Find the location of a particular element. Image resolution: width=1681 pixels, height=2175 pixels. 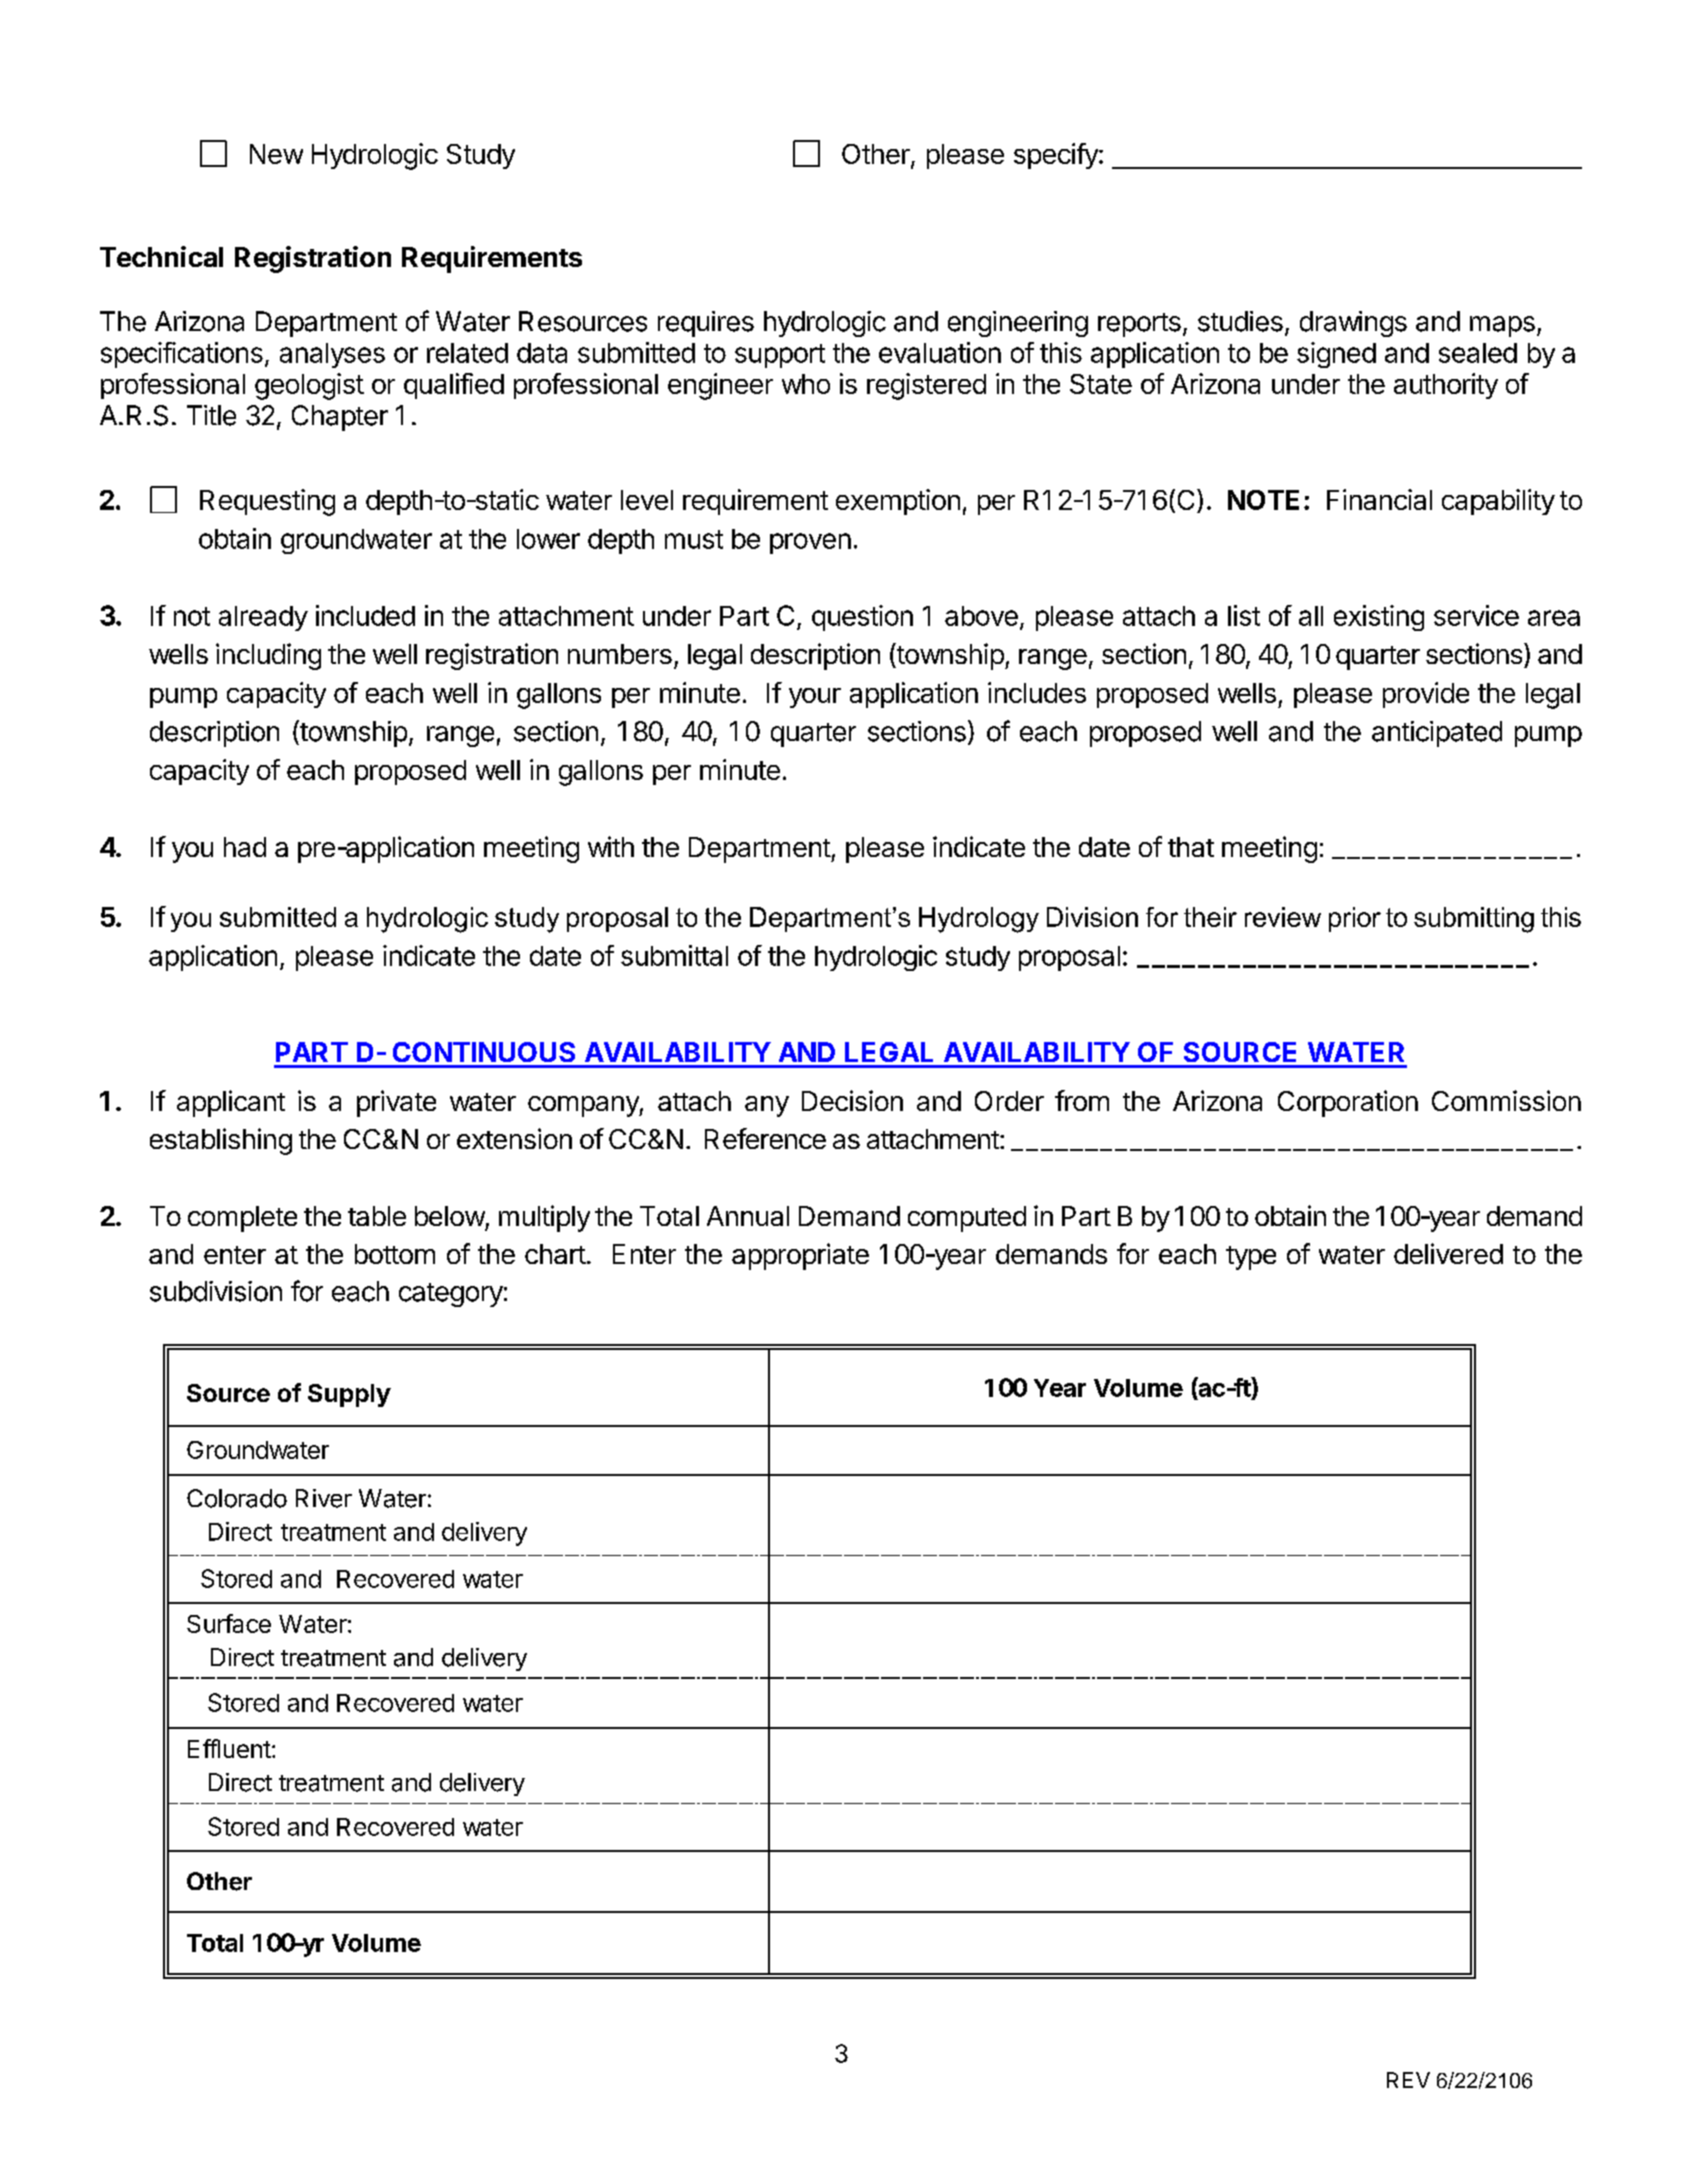

prior is located at coordinates (1355, 919).
